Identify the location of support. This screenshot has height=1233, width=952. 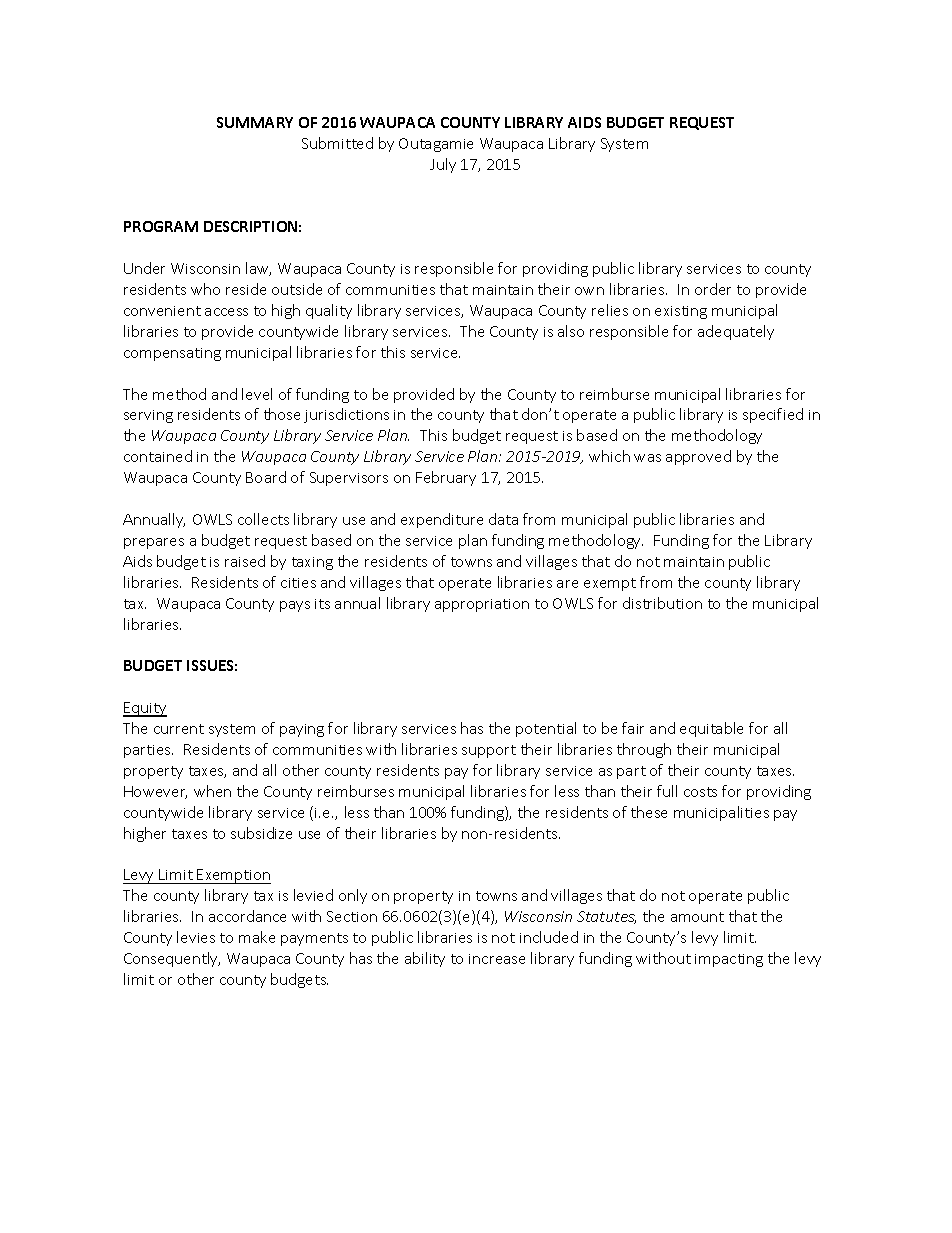
(489, 751).
